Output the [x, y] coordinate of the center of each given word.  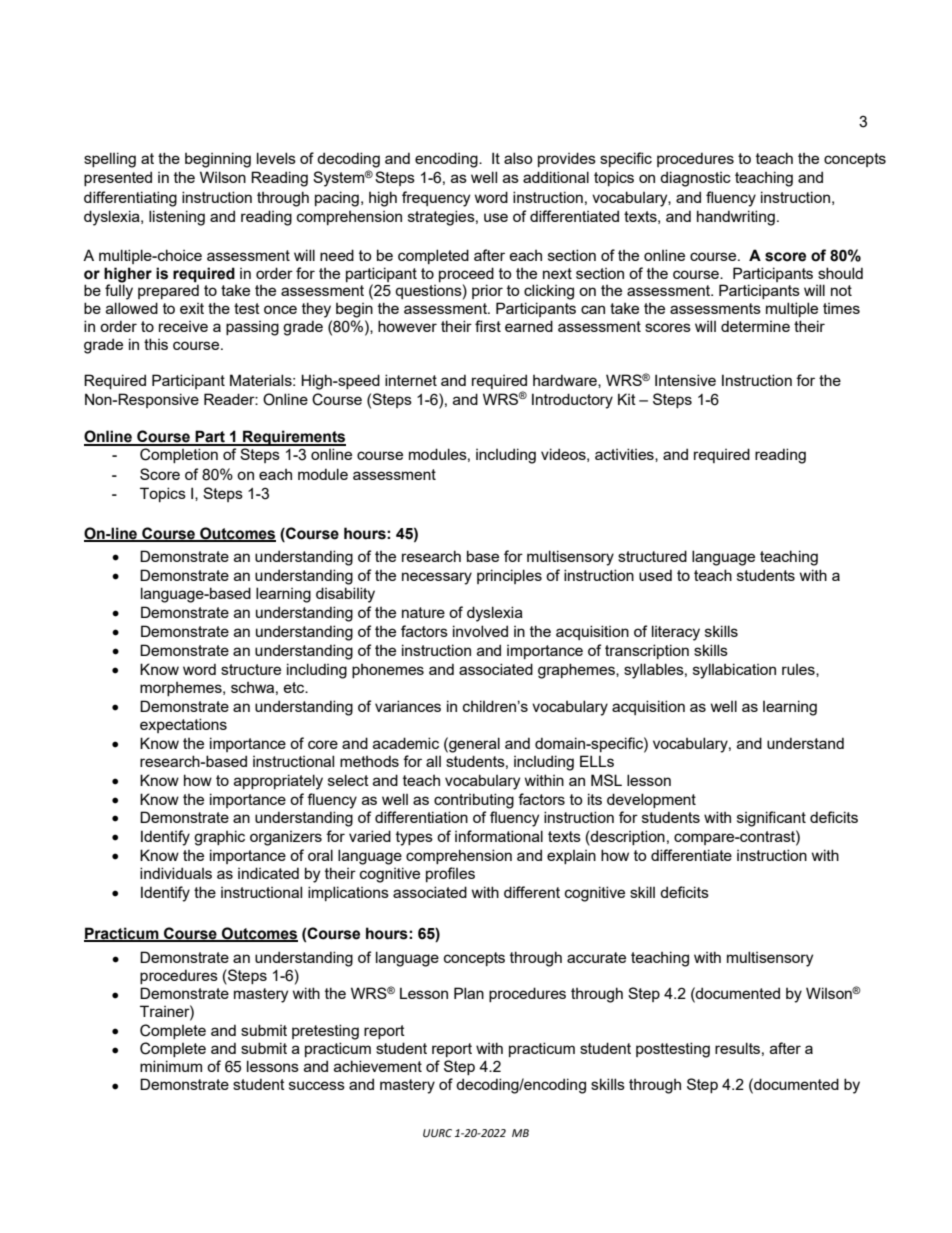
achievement [378, 1066]
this [156, 344]
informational [499, 836]
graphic [219, 838]
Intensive [685, 380]
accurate [596, 957]
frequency [436, 199]
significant [771, 819]
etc [295, 687]
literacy [676, 633]
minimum [171, 1066]
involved [480, 631]
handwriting [736, 218]
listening [177, 218]
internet [411, 380]
